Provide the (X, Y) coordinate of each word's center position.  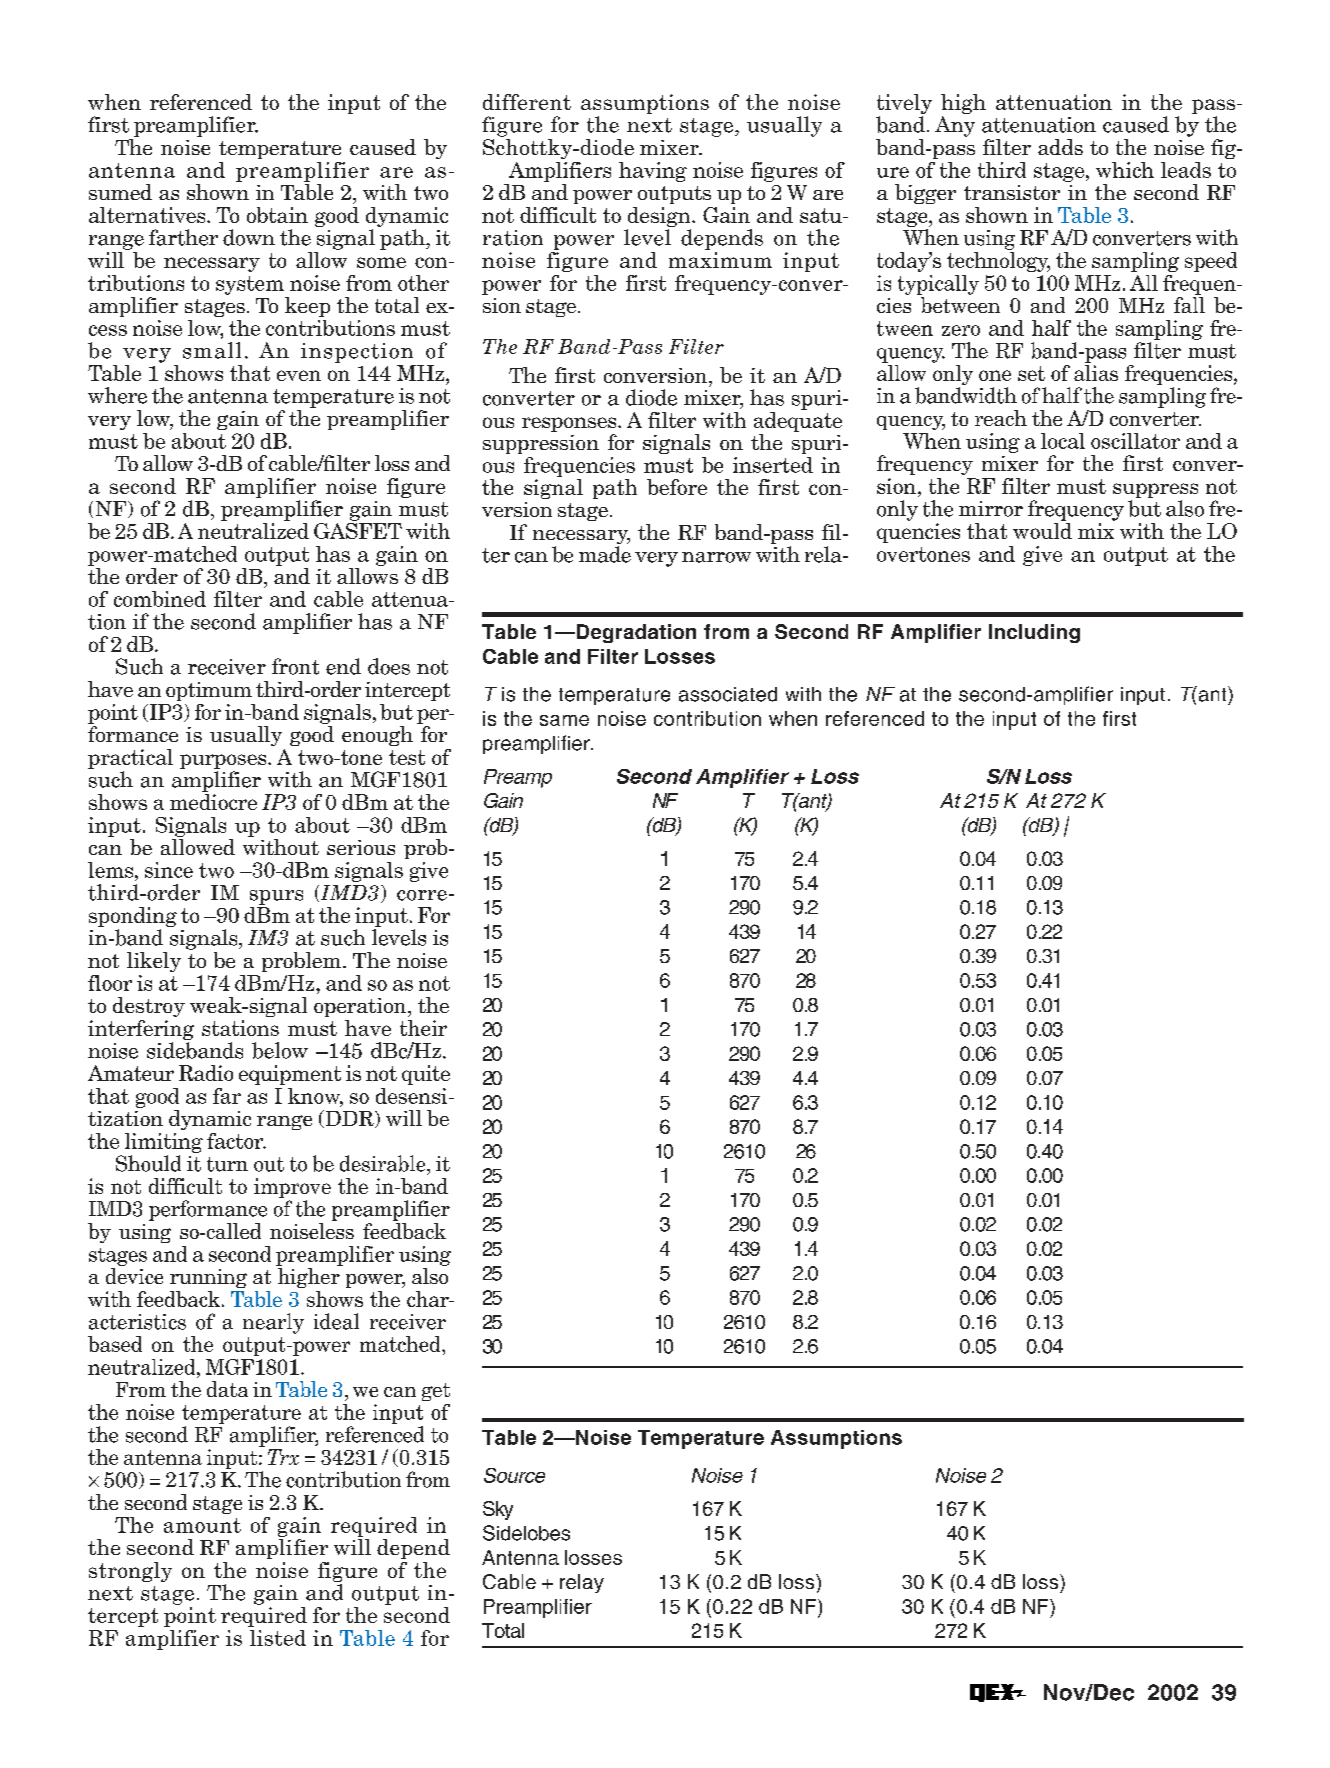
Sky (498, 1510)
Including (1034, 633)
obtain (277, 215)
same (564, 720)
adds (1060, 147)
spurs (276, 897)
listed (278, 1638)
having (653, 172)
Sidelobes (526, 1533)
